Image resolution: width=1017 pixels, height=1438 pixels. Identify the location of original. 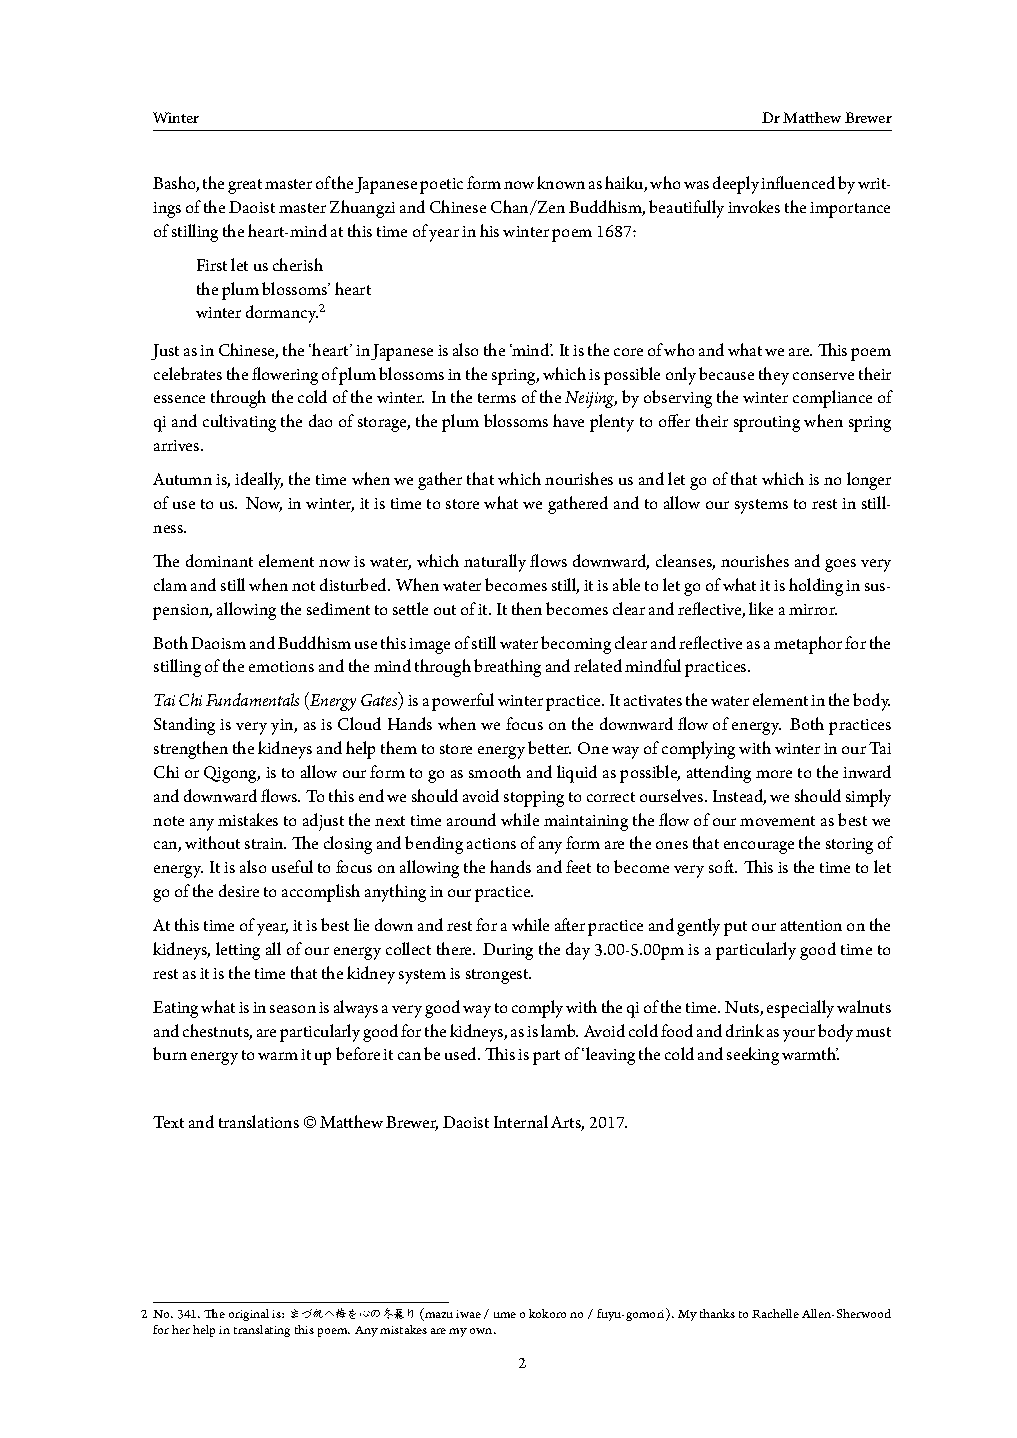
(249, 1315).
